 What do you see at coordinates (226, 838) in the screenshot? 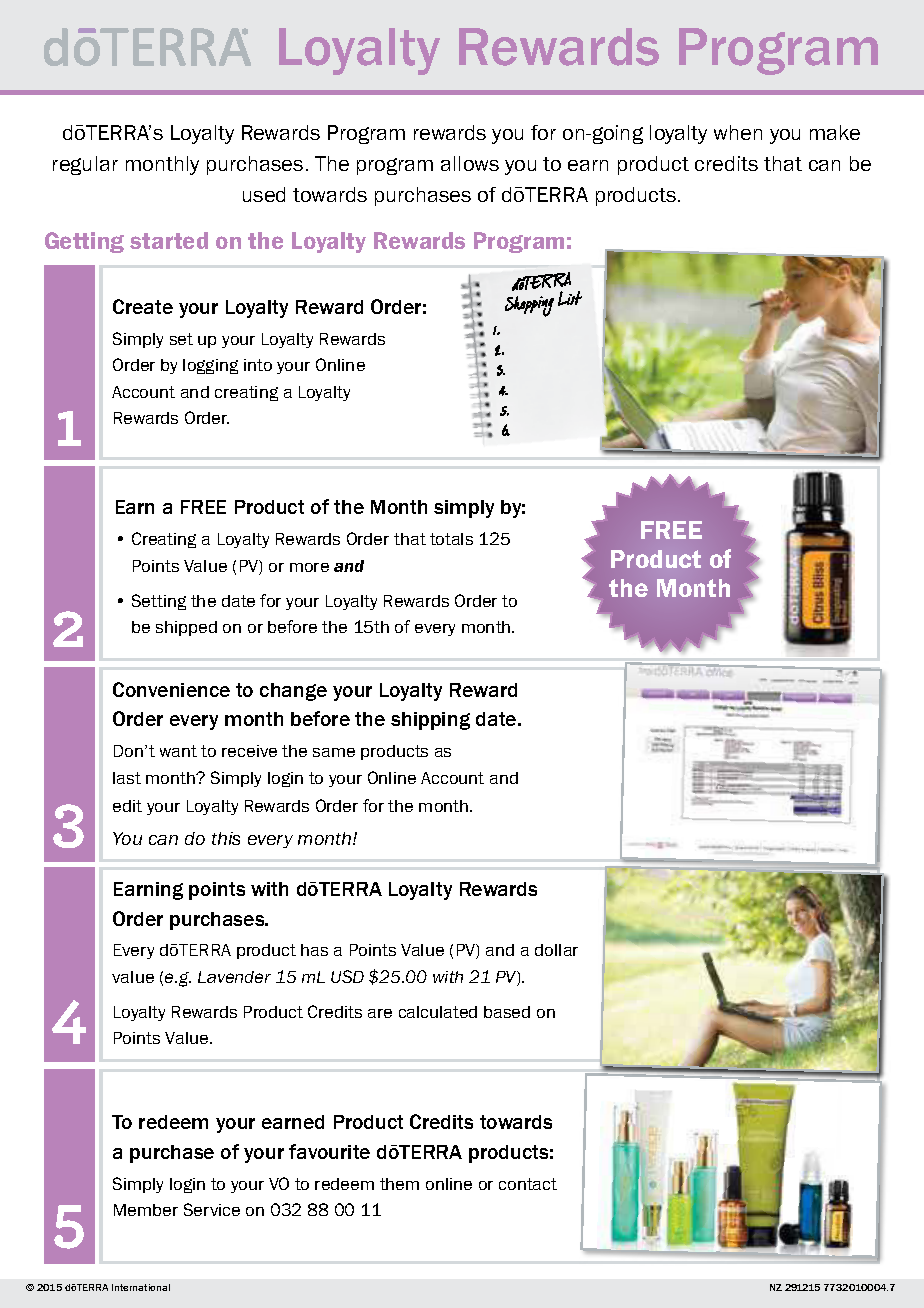
I see `this` at bounding box center [226, 838].
